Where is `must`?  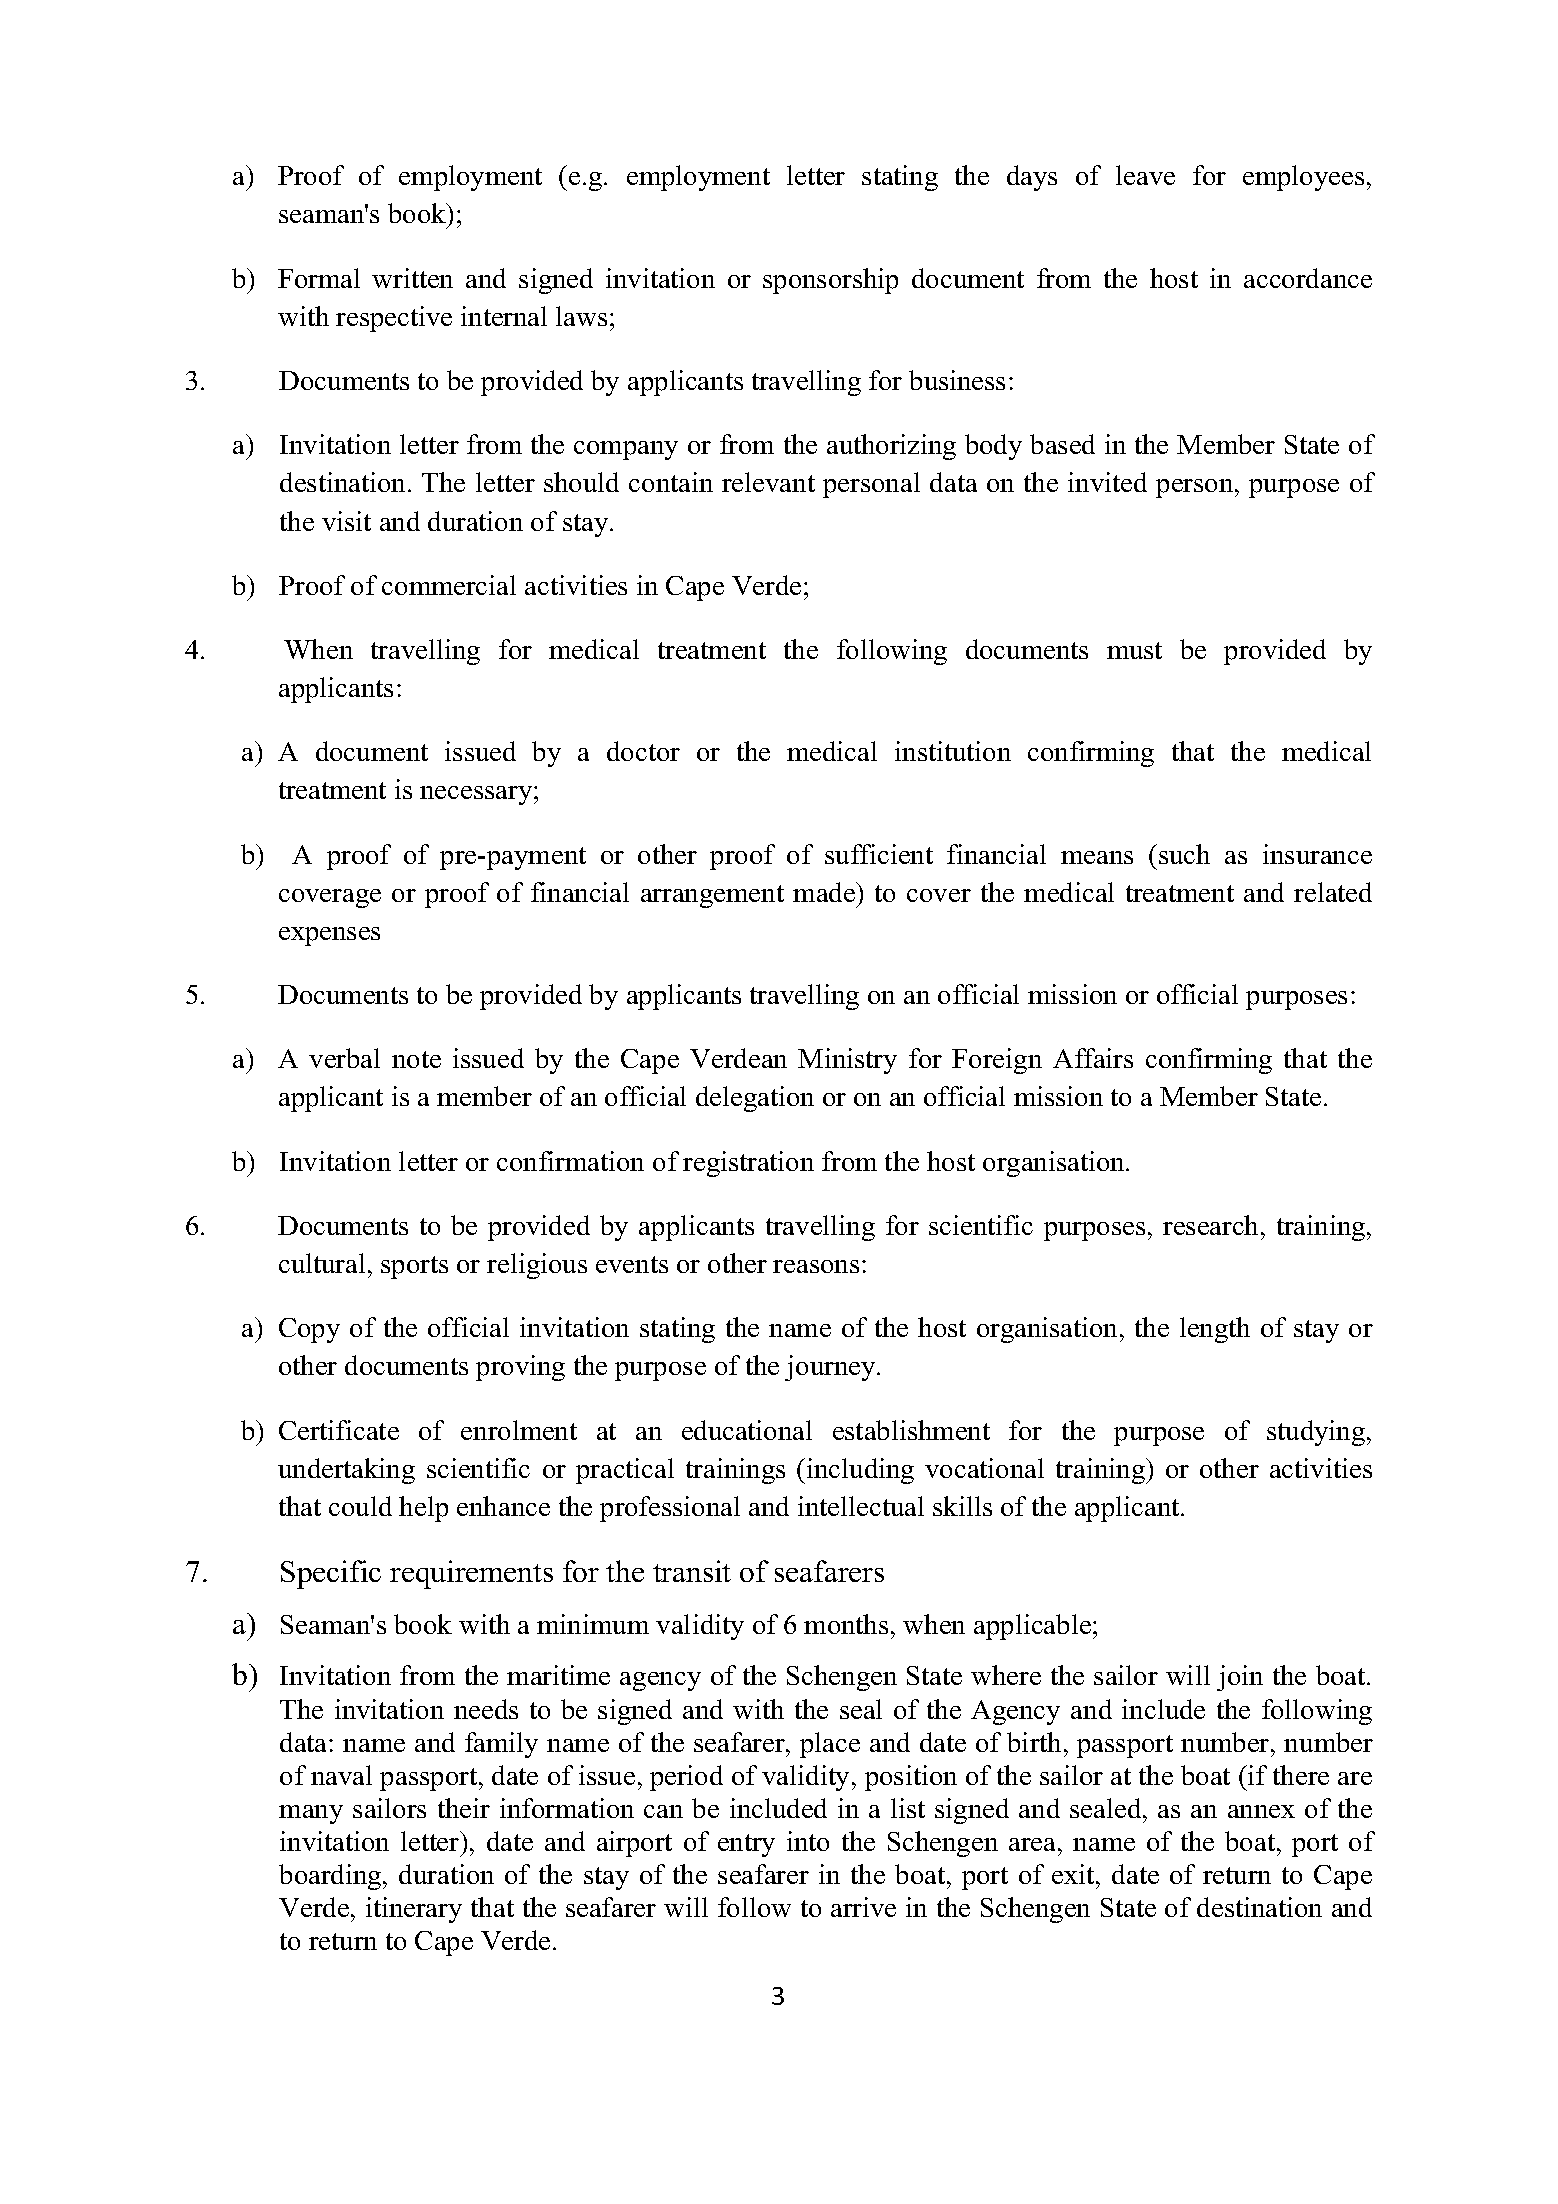 must is located at coordinates (1134, 650).
